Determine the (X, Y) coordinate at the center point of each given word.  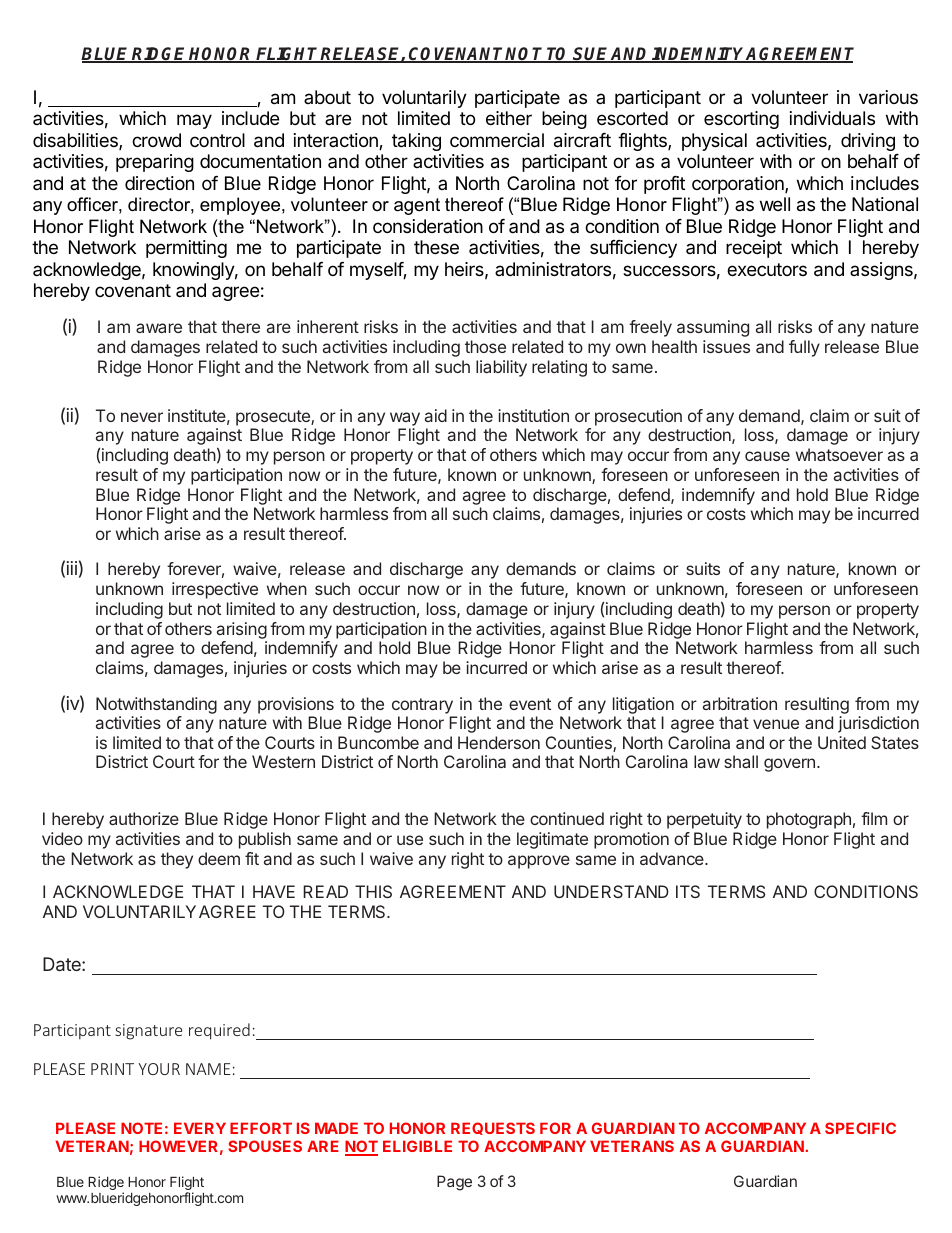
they (177, 860)
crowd (156, 140)
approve (539, 862)
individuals (832, 118)
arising (242, 630)
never (142, 417)
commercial (497, 140)
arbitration (740, 703)
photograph (809, 820)
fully (804, 348)
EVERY (200, 1128)
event (530, 704)
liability (501, 368)
